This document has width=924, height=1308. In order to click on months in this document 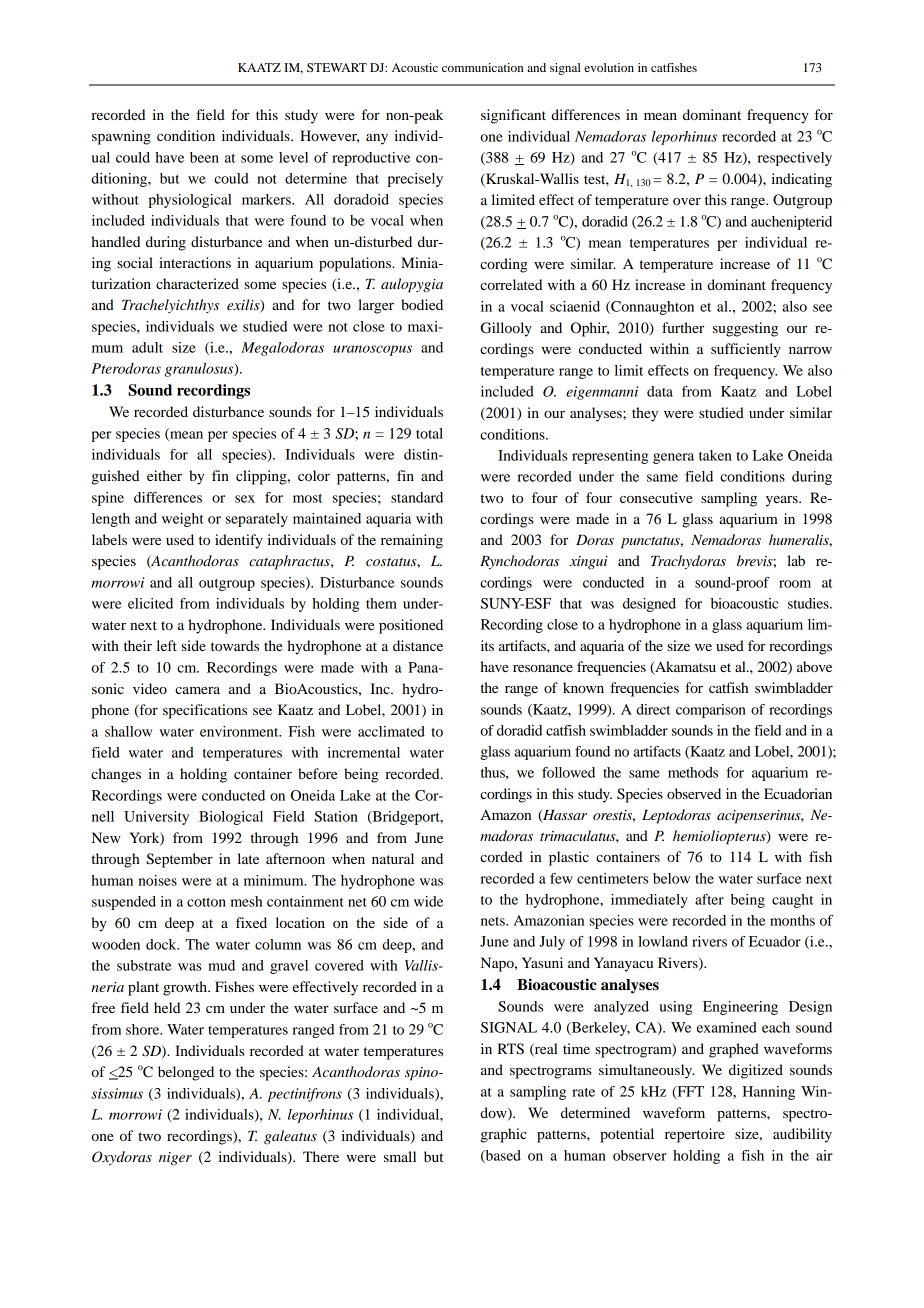, I will do `click(792, 920)`.
